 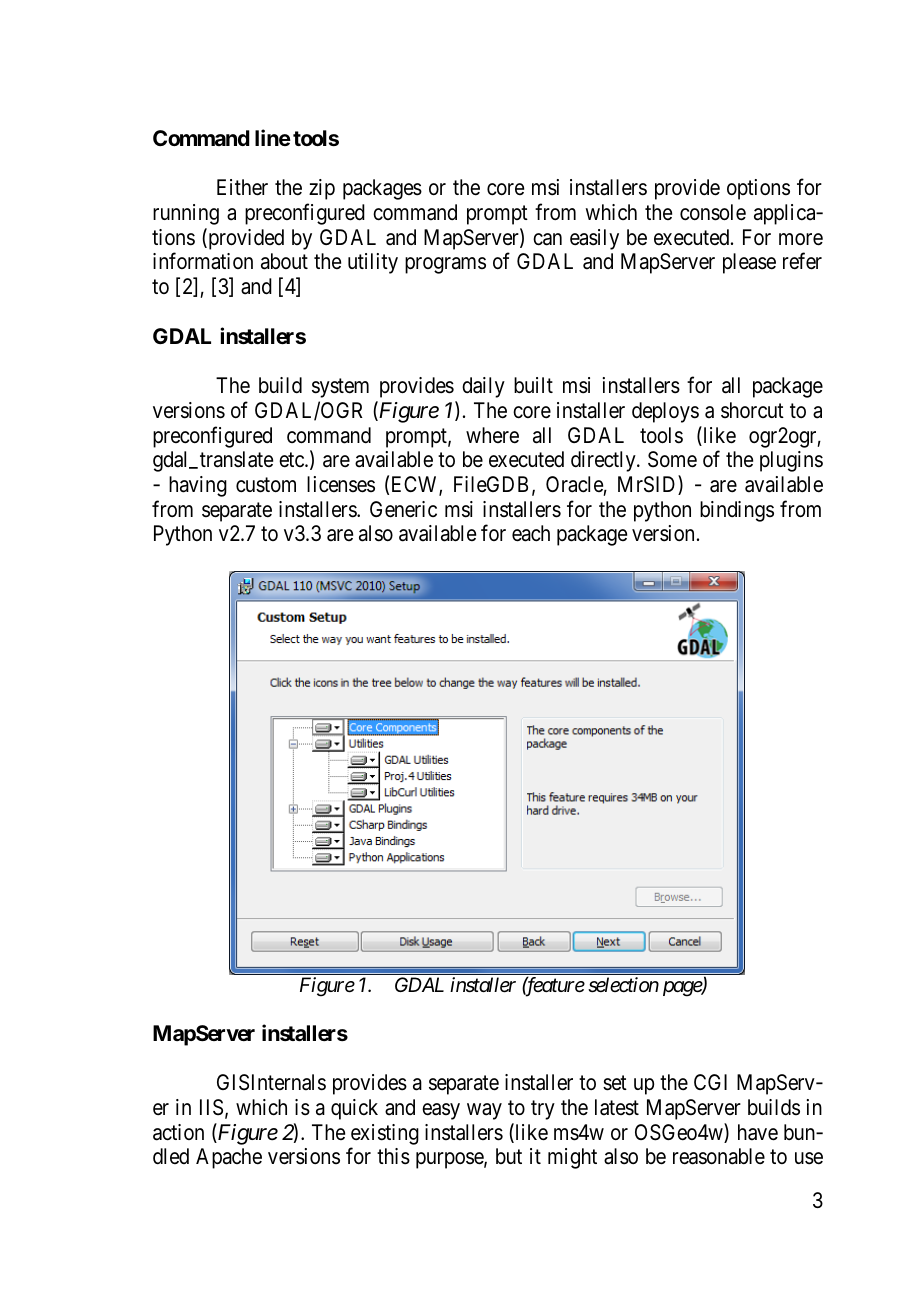 What do you see at coordinates (553, 987) in the screenshot?
I see `feature` at bounding box center [553, 987].
